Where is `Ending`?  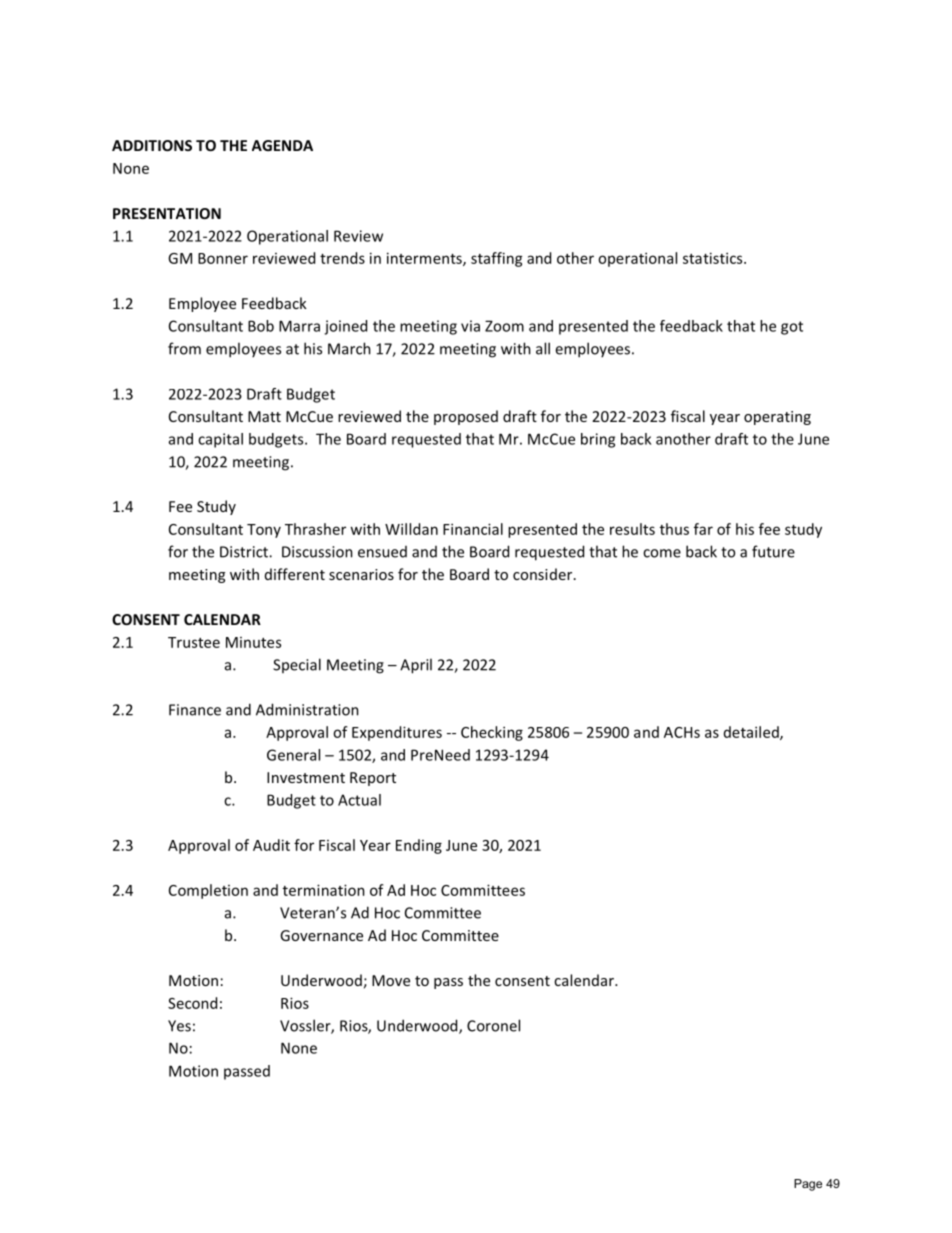
Ending is located at coordinates (419, 846).
